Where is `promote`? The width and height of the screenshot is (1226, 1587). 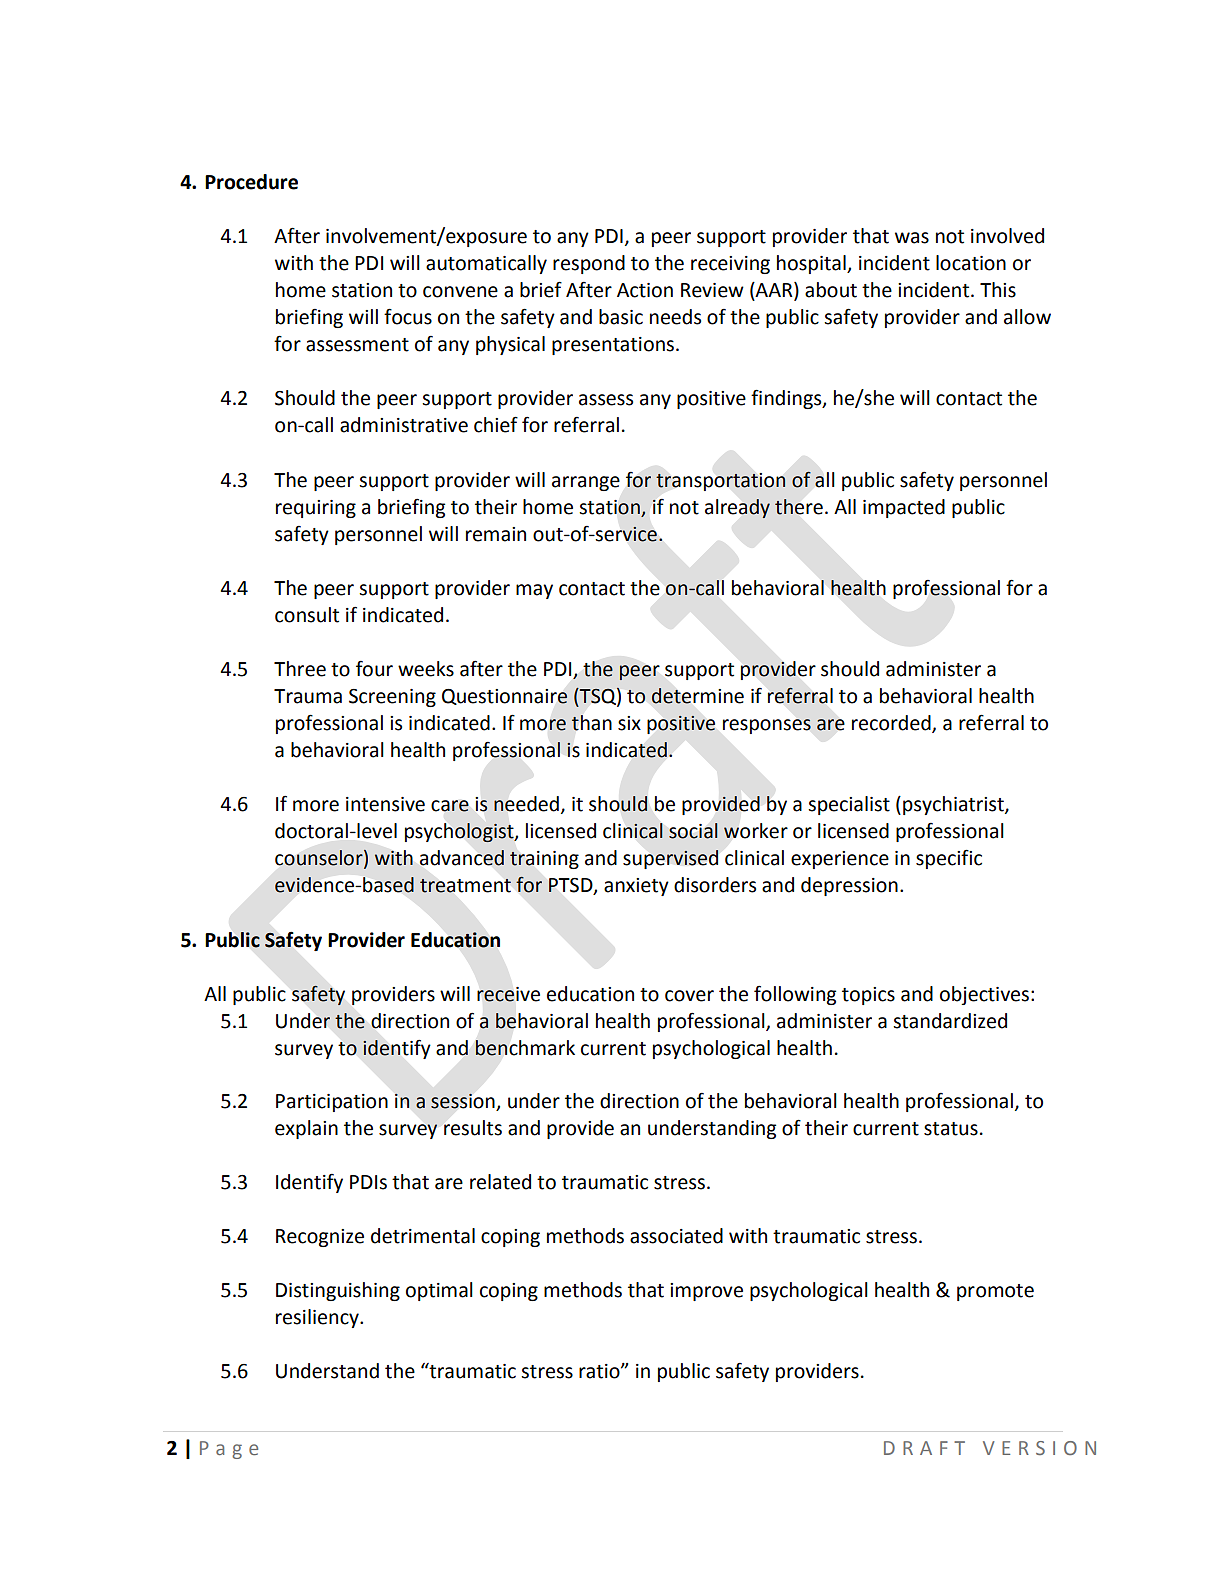 promote is located at coordinates (995, 1292).
